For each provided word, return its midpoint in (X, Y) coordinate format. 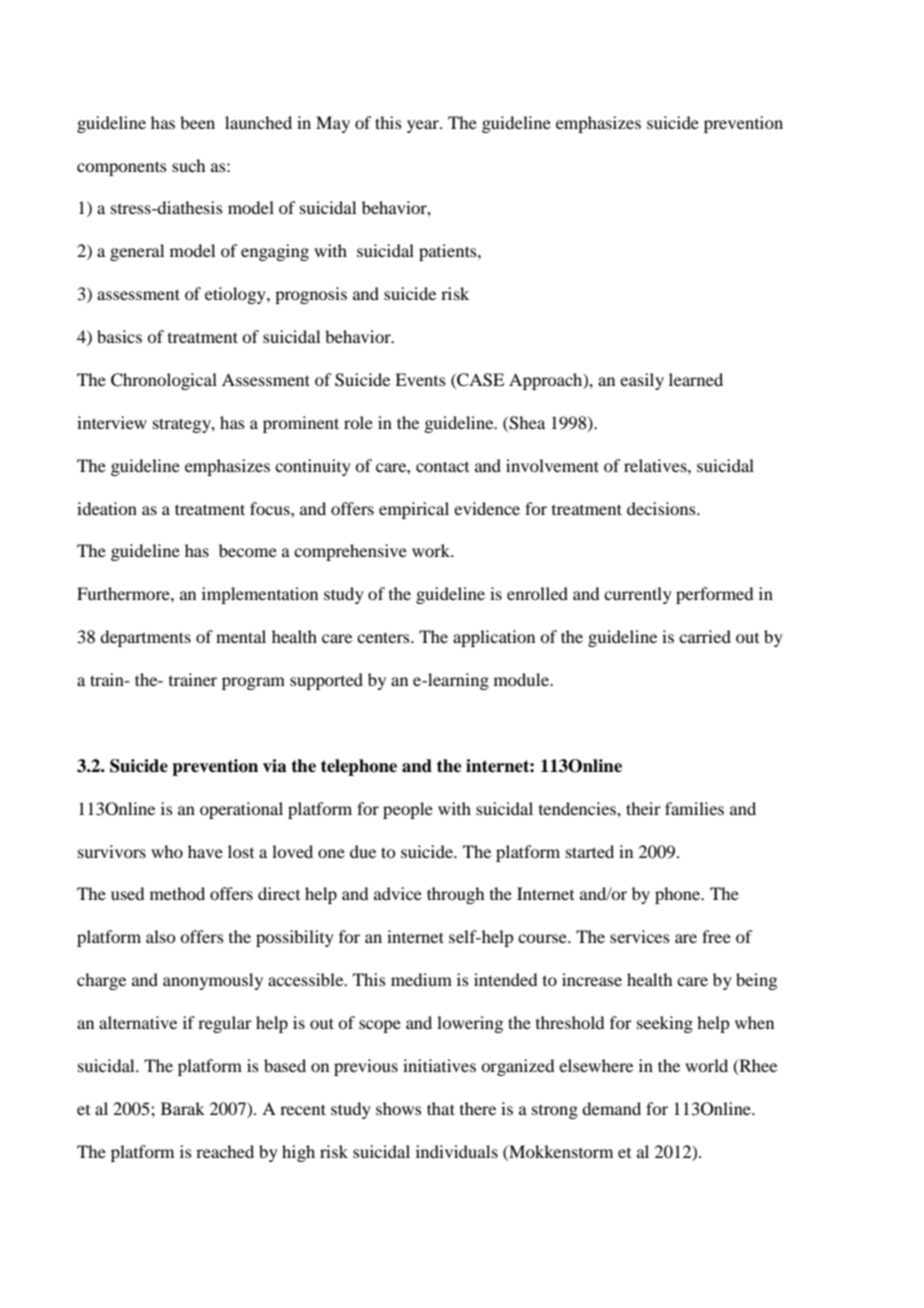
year (424, 126)
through (455, 895)
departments (145, 638)
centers (384, 637)
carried (705, 636)
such (188, 165)
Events (420, 379)
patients (449, 252)
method (177, 893)
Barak (183, 1108)
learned (696, 379)
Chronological (164, 381)
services (640, 936)
